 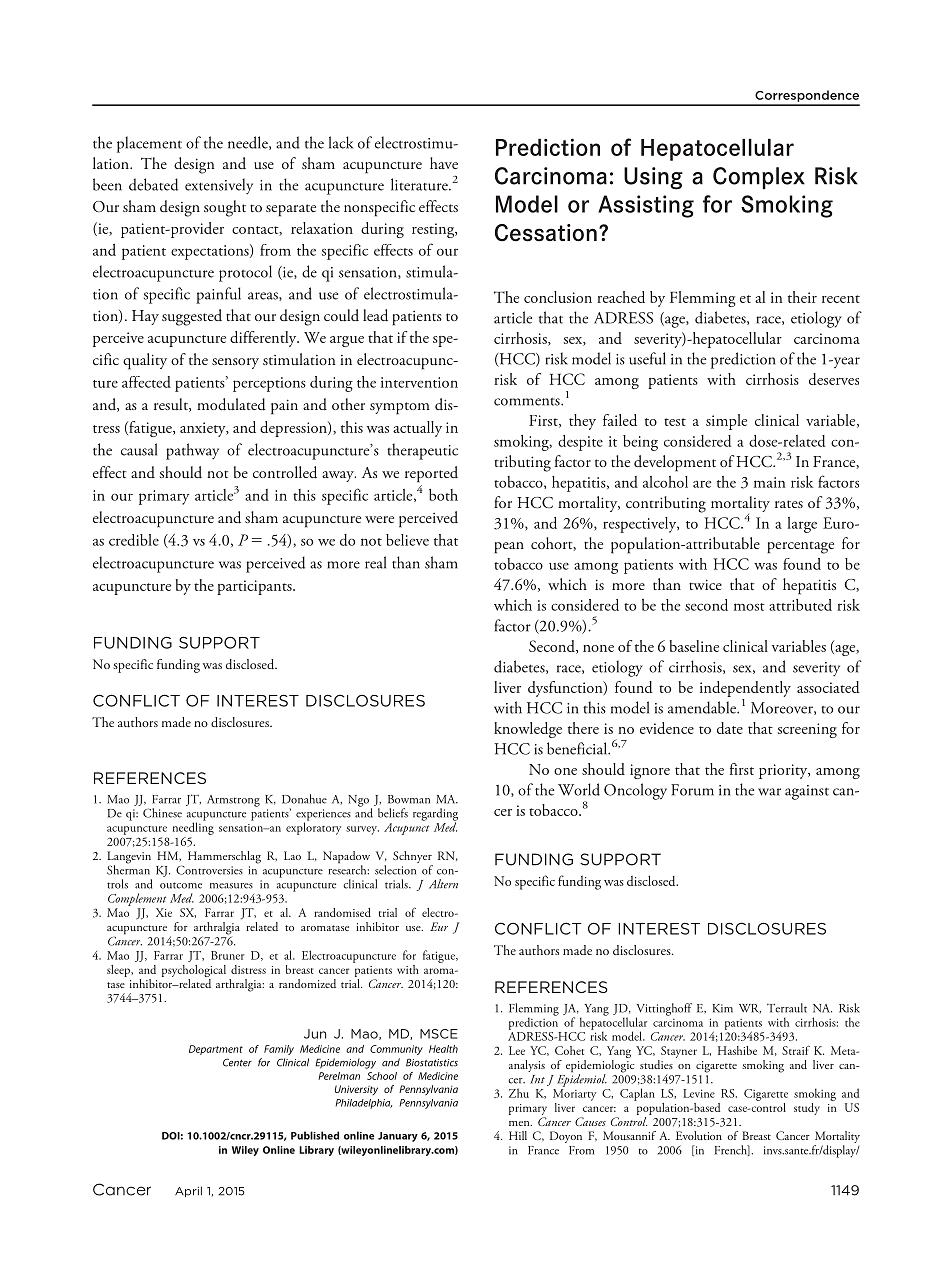 What do you see at coordinates (518, 1135) in the screenshot?
I see `Hill` at bounding box center [518, 1135].
